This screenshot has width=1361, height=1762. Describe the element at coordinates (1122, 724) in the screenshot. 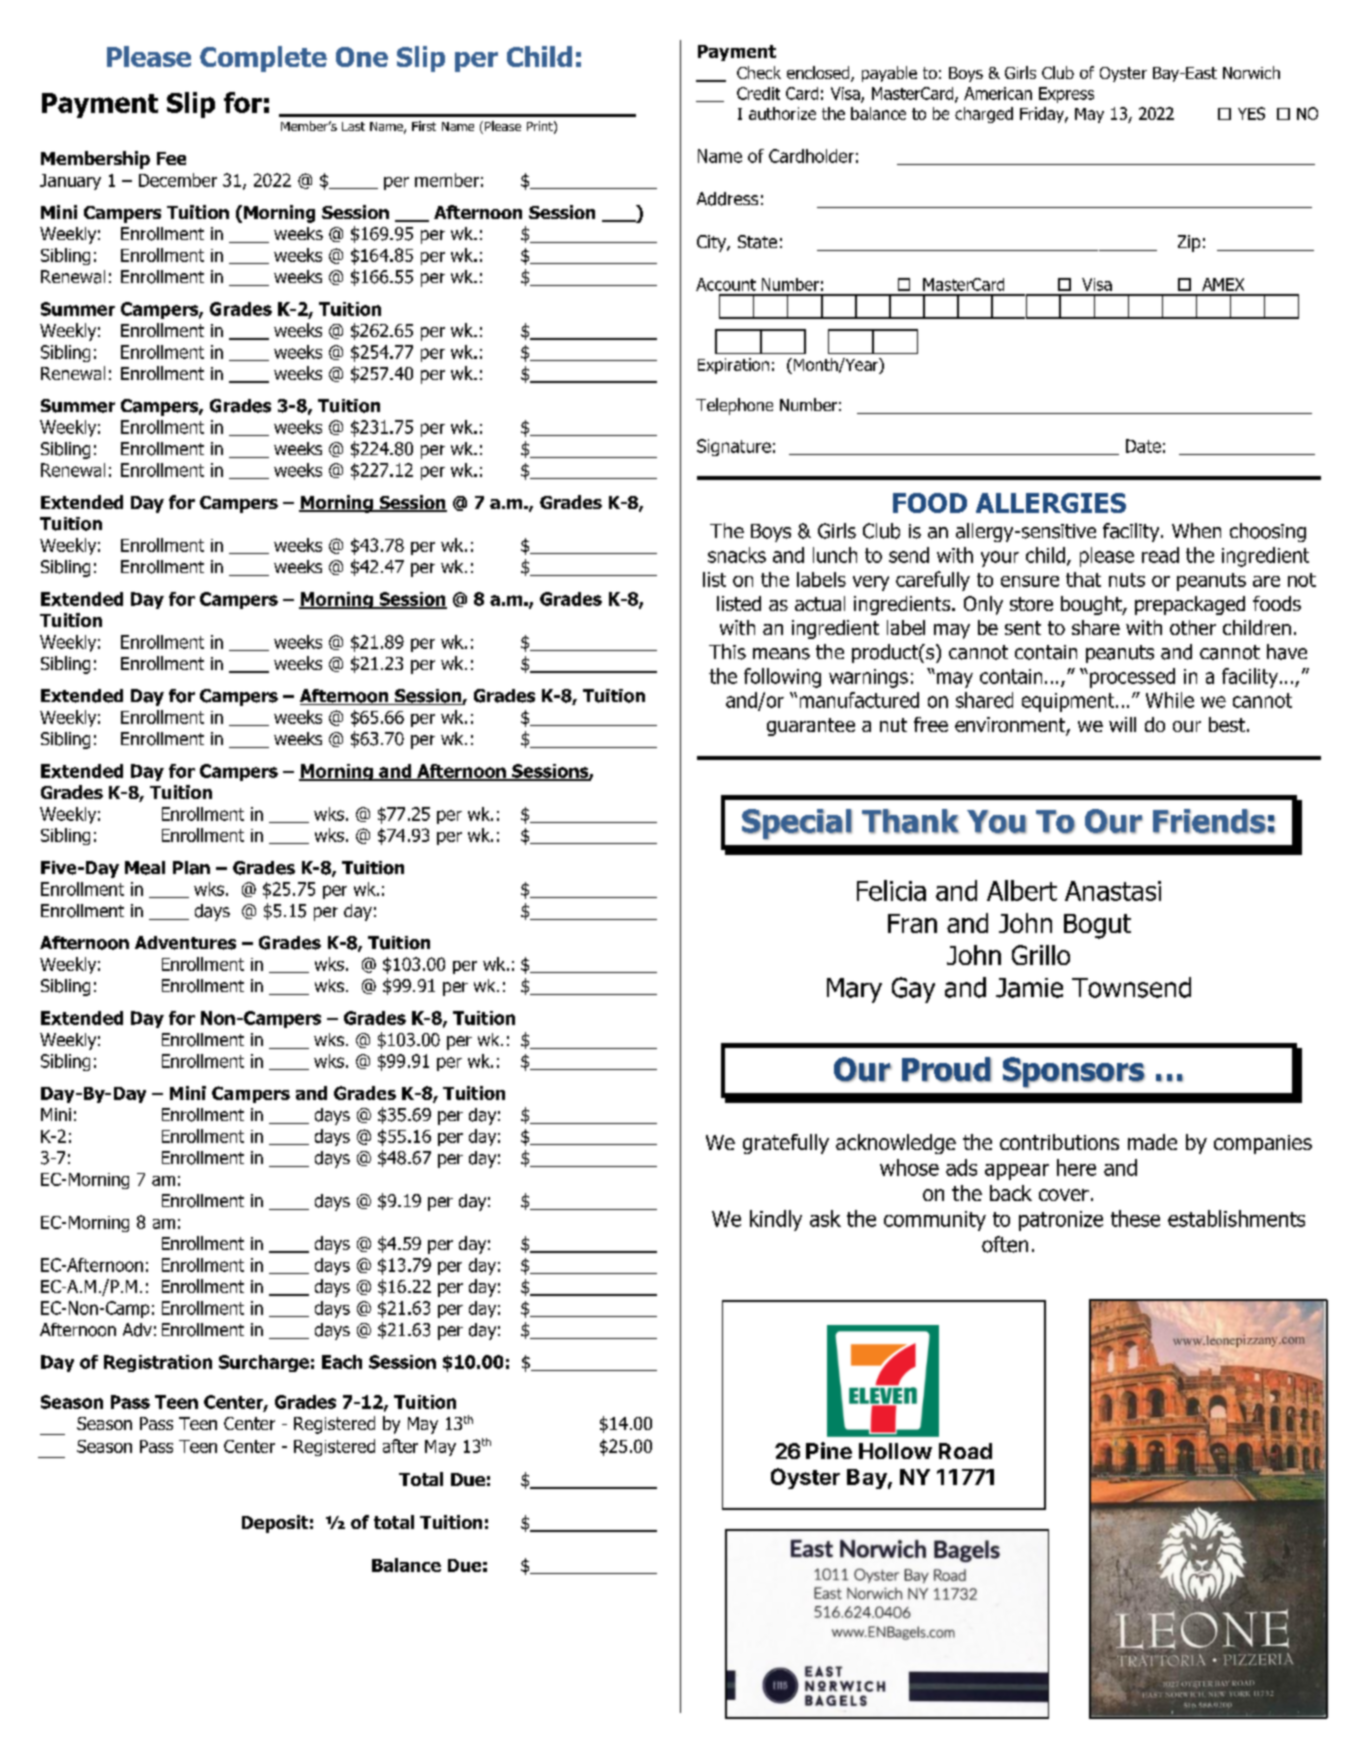

I see `will` at that location.
